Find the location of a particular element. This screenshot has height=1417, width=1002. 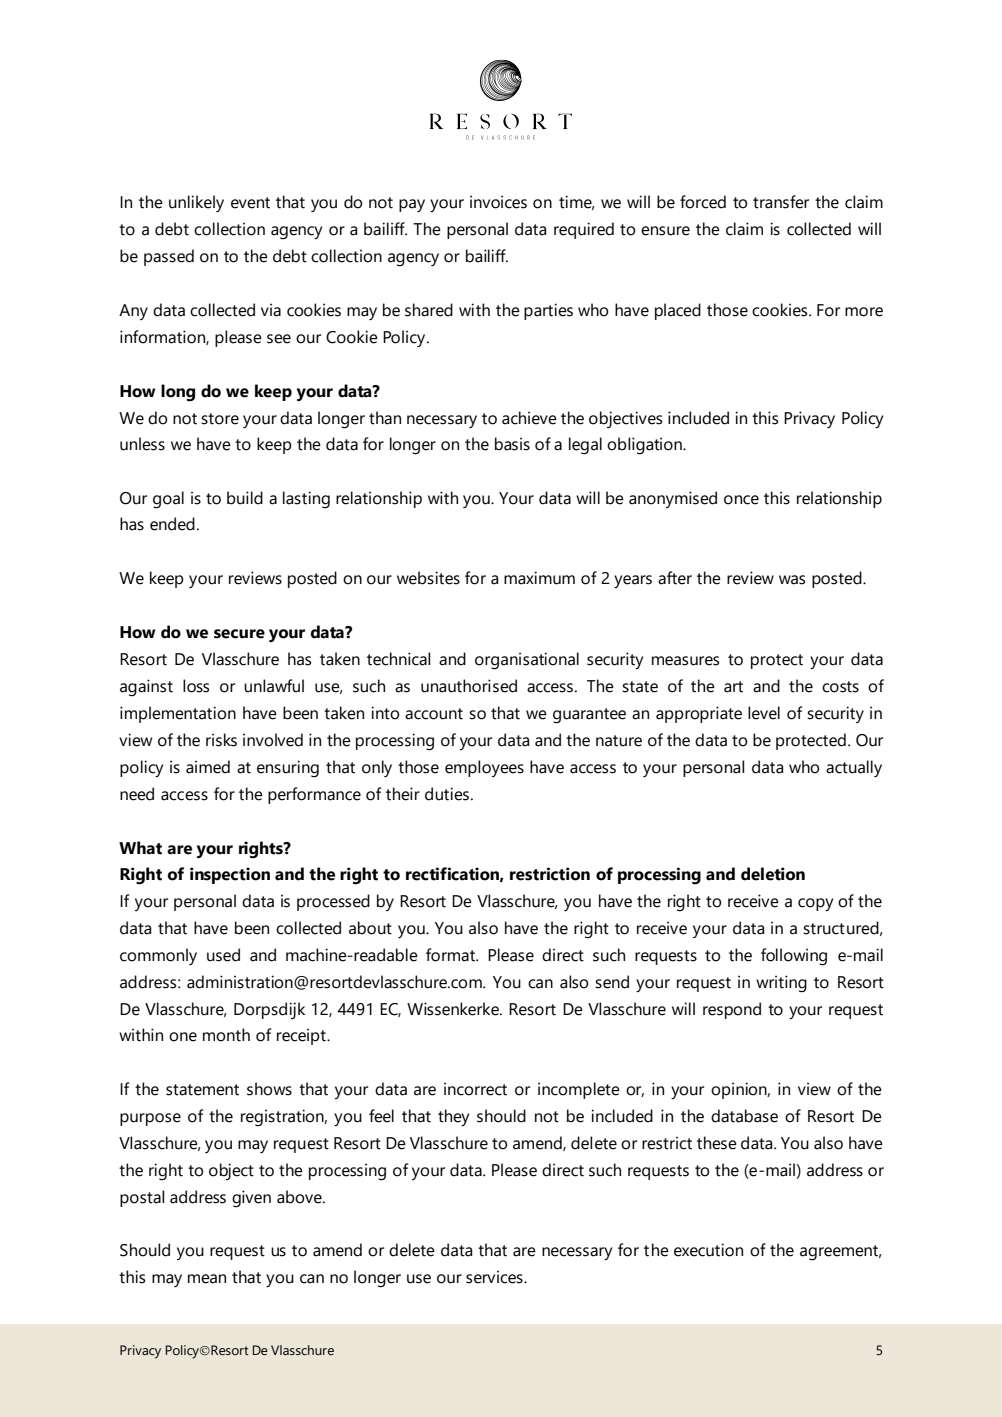

mean is located at coordinates (207, 1279).
